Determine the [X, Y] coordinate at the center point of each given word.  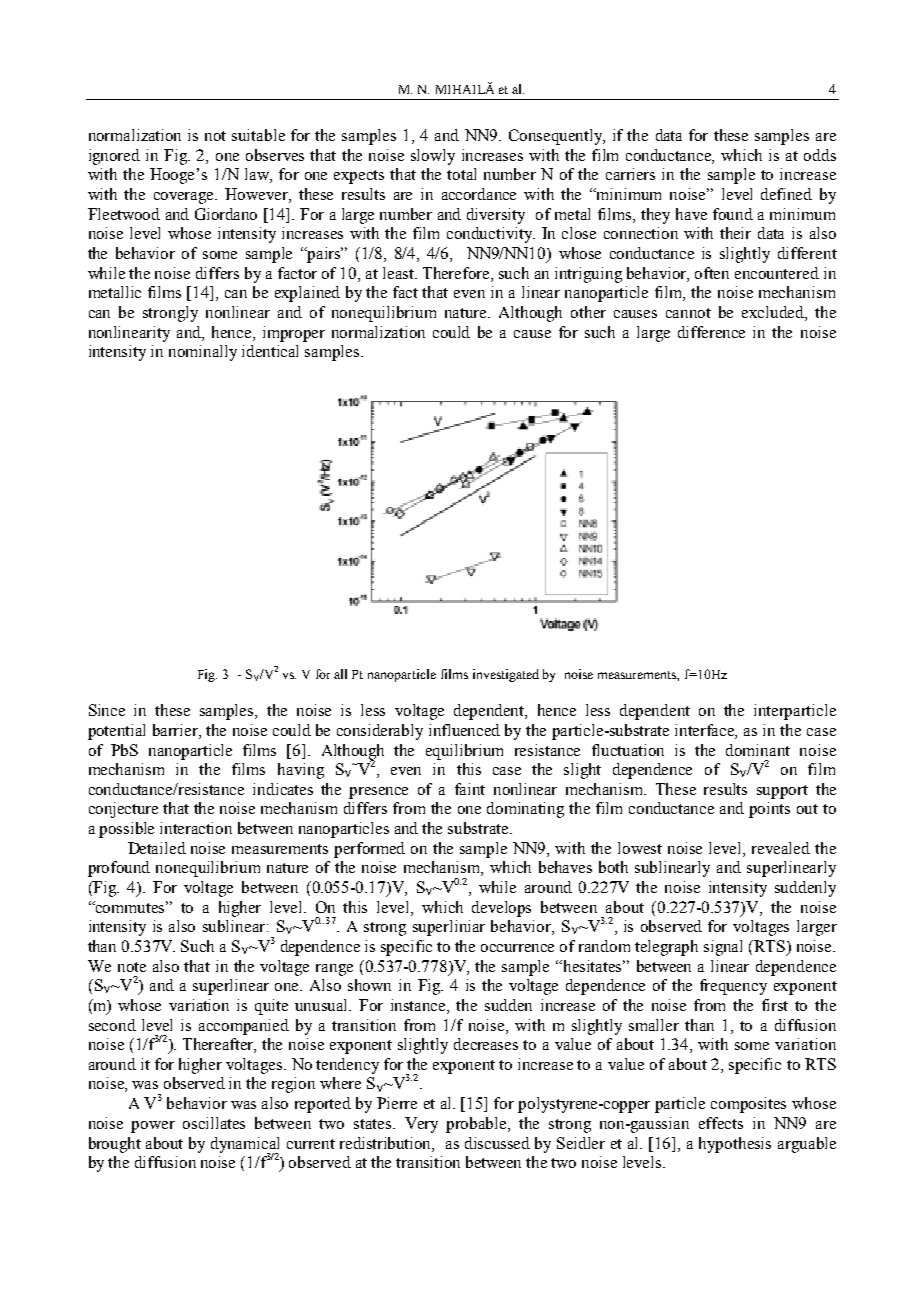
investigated [506, 675]
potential [116, 732]
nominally [203, 353]
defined [786, 194]
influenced [464, 730]
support [782, 792]
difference [711, 332]
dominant [758, 750]
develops [501, 909]
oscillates [214, 1123]
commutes [131, 907]
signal [723, 948]
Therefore [457, 273]
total [461, 174]
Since [107, 710]
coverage [185, 198]
